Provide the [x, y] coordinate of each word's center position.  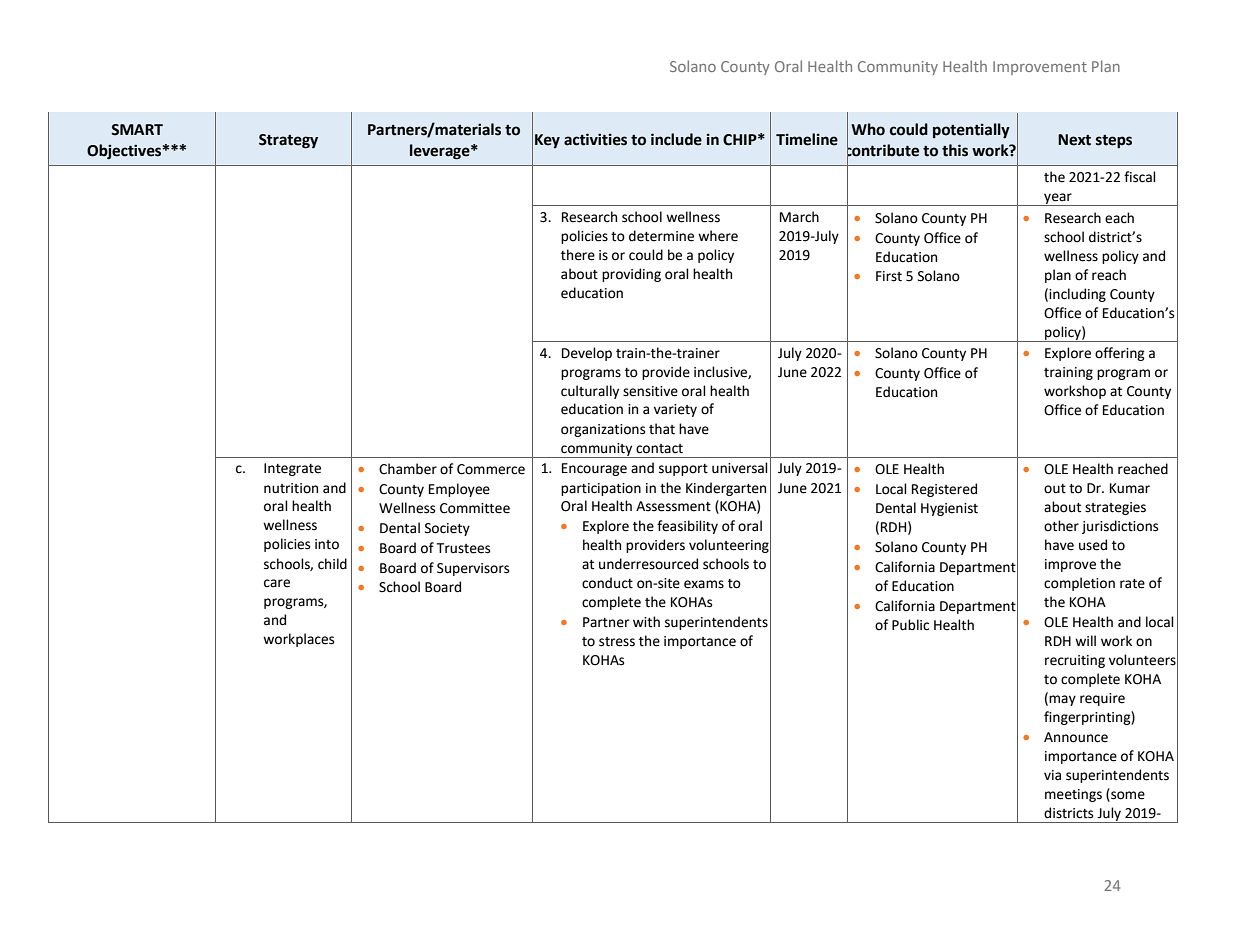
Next [1074, 140]
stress [617, 642]
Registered [944, 490]
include [676, 139]
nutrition [291, 488]
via [1052, 775]
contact [659, 449]
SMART [137, 130]
